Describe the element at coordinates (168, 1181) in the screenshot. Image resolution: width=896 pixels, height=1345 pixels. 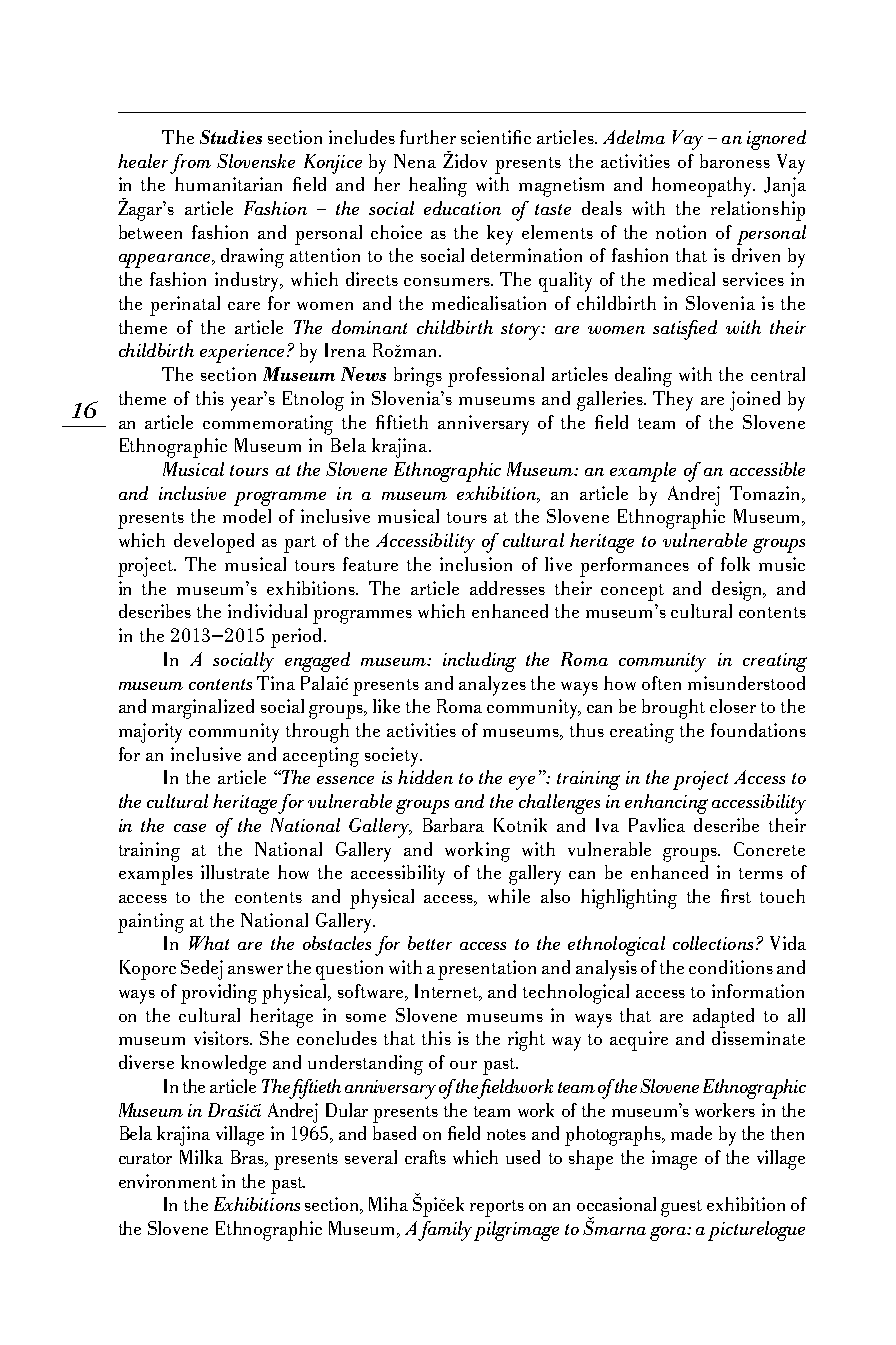
I see `environment` at that location.
